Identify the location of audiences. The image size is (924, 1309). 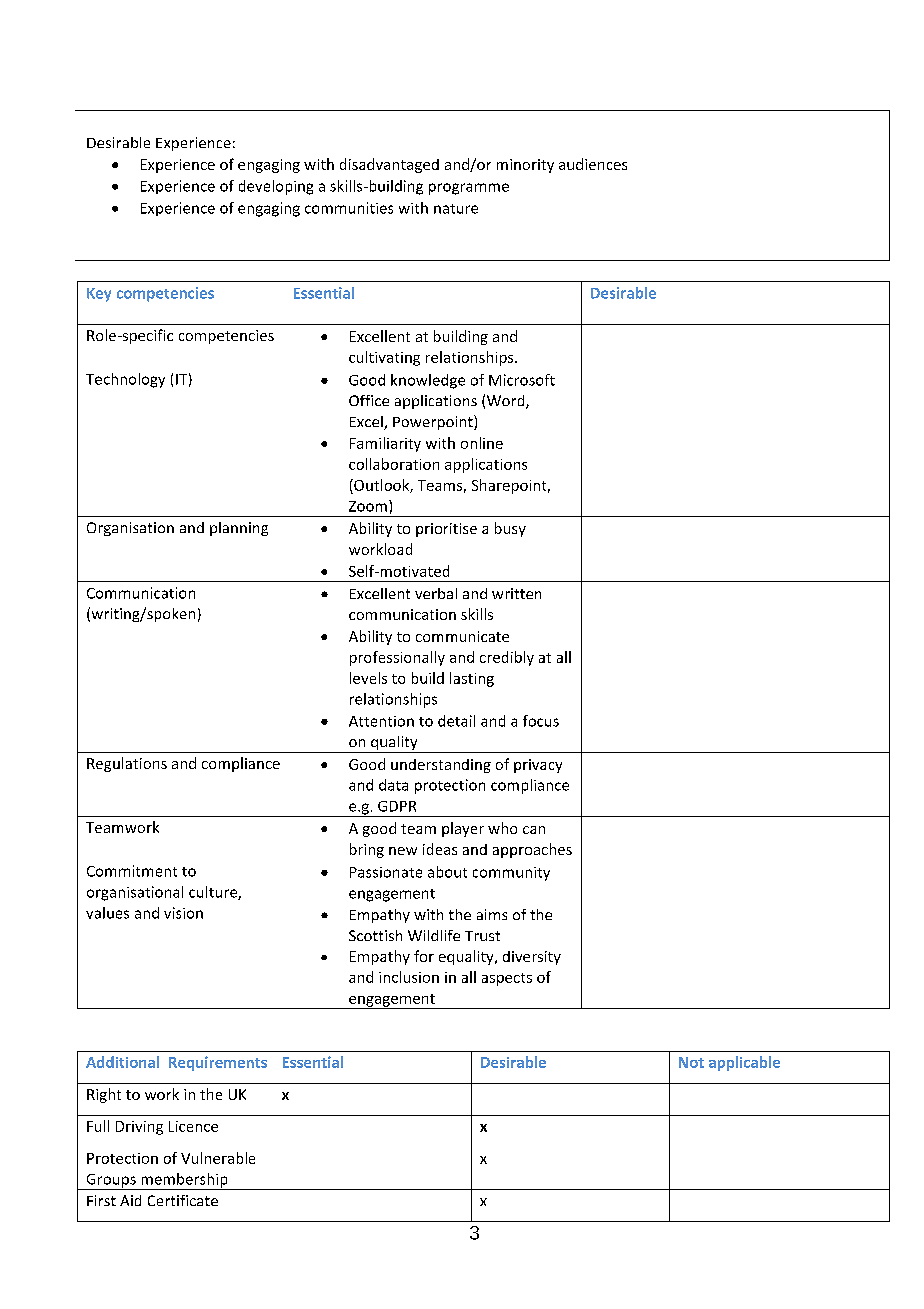
(593, 164).
